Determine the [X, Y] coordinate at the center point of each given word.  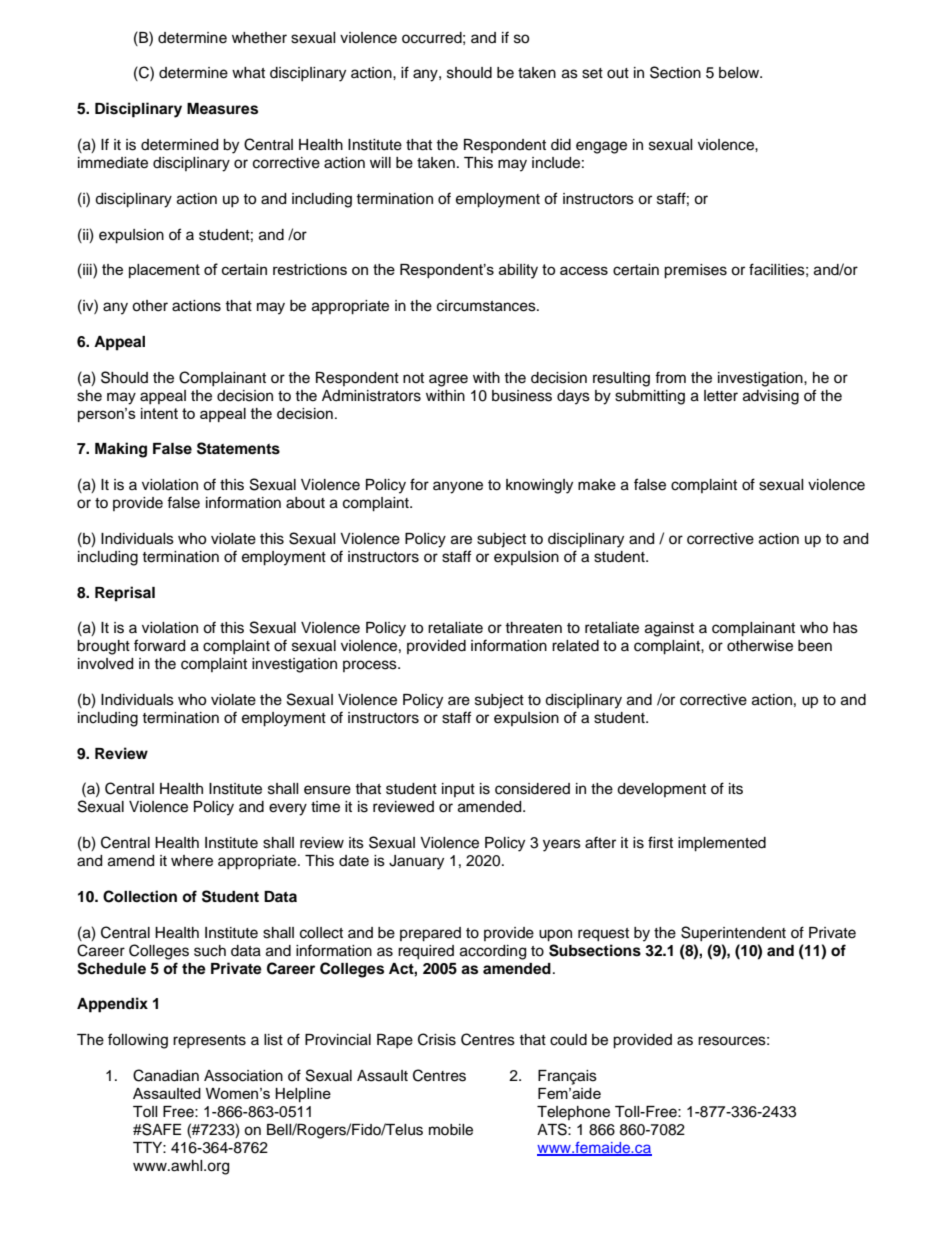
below [740, 73]
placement [164, 271]
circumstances [487, 306]
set [592, 73]
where [192, 861]
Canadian [166, 1075]
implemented [722, 844]
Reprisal [125, 594]
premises [695, 271]
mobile [451, 1130]
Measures [222, 109]
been [815, 646]
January [416, 862]
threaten [533, 628]
